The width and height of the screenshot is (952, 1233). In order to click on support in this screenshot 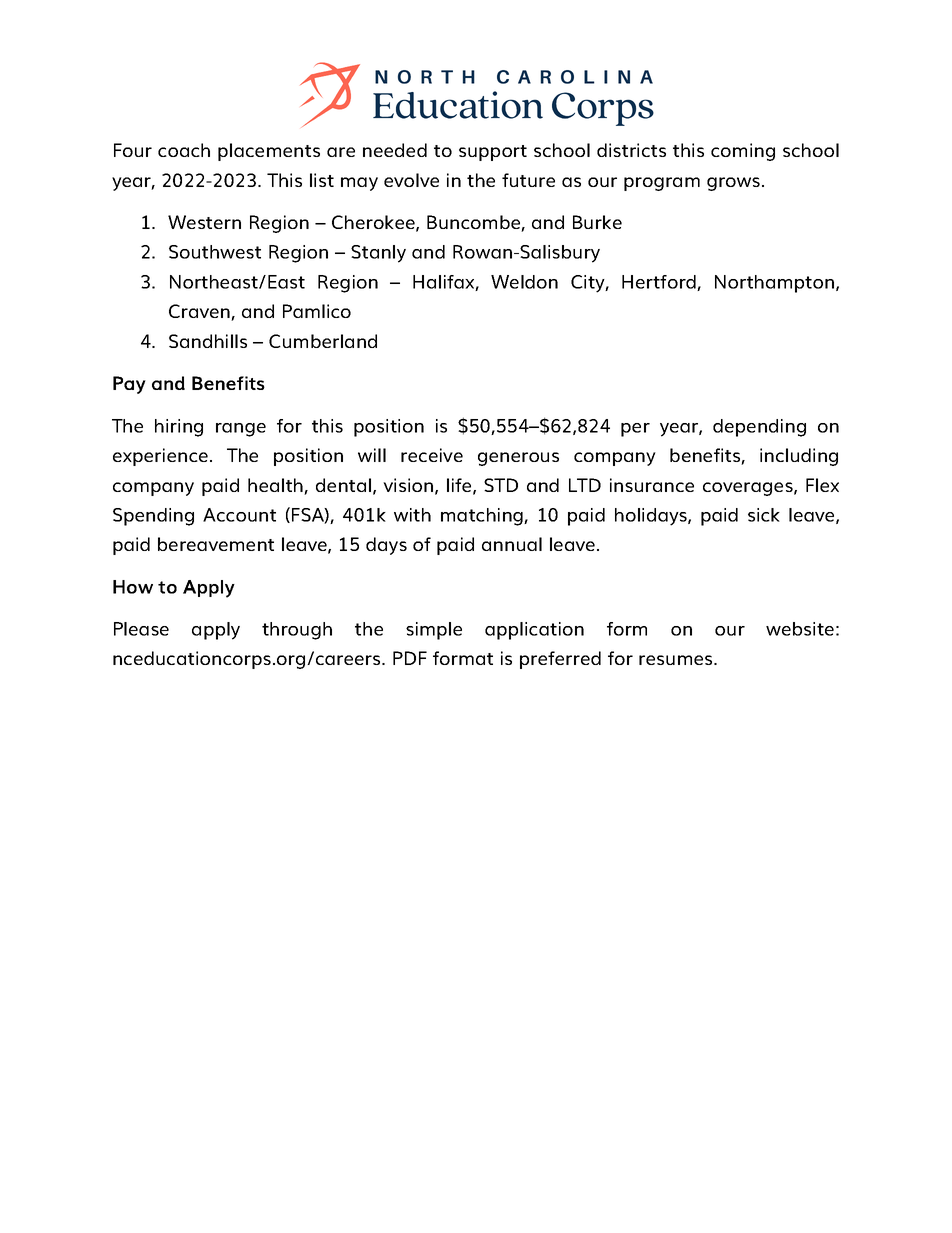, I will do `click(493, 153)`.
